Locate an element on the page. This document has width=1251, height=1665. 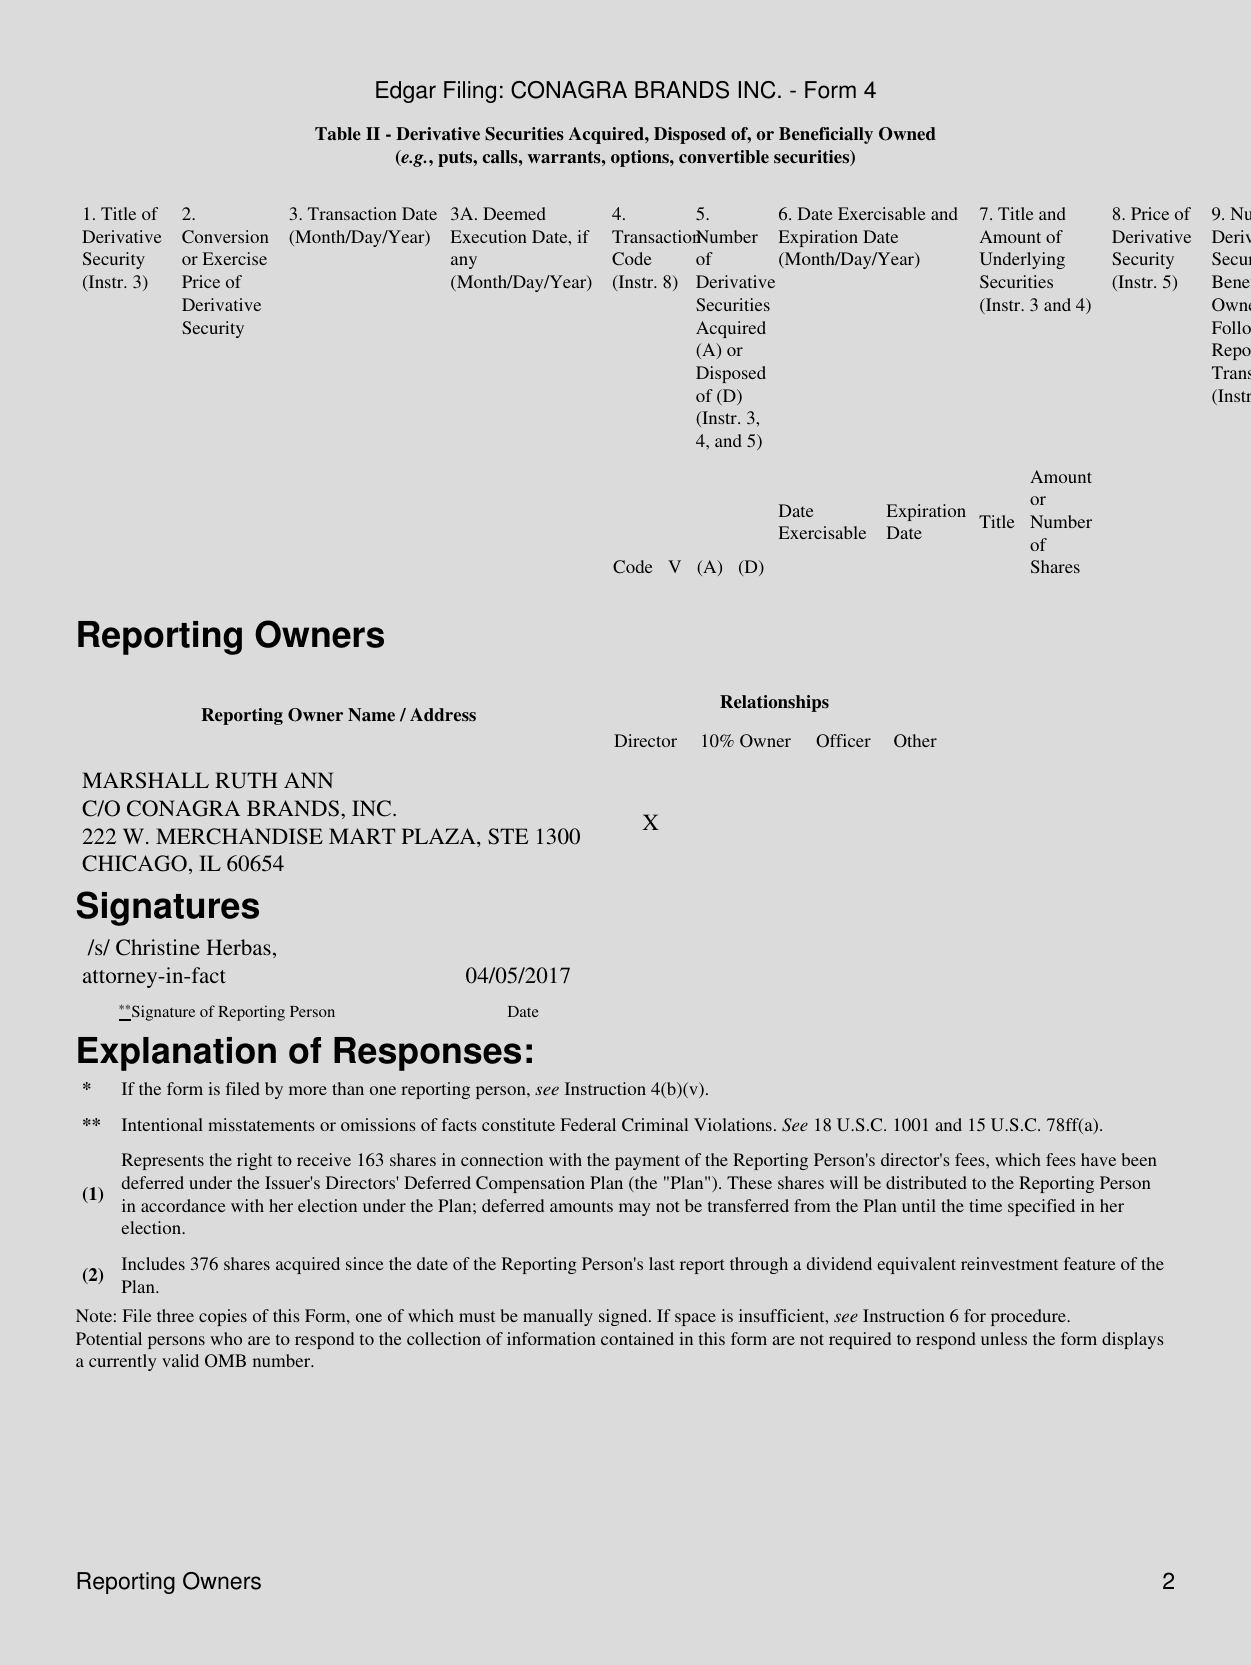
signed is located at coordinates (624, 1317).
